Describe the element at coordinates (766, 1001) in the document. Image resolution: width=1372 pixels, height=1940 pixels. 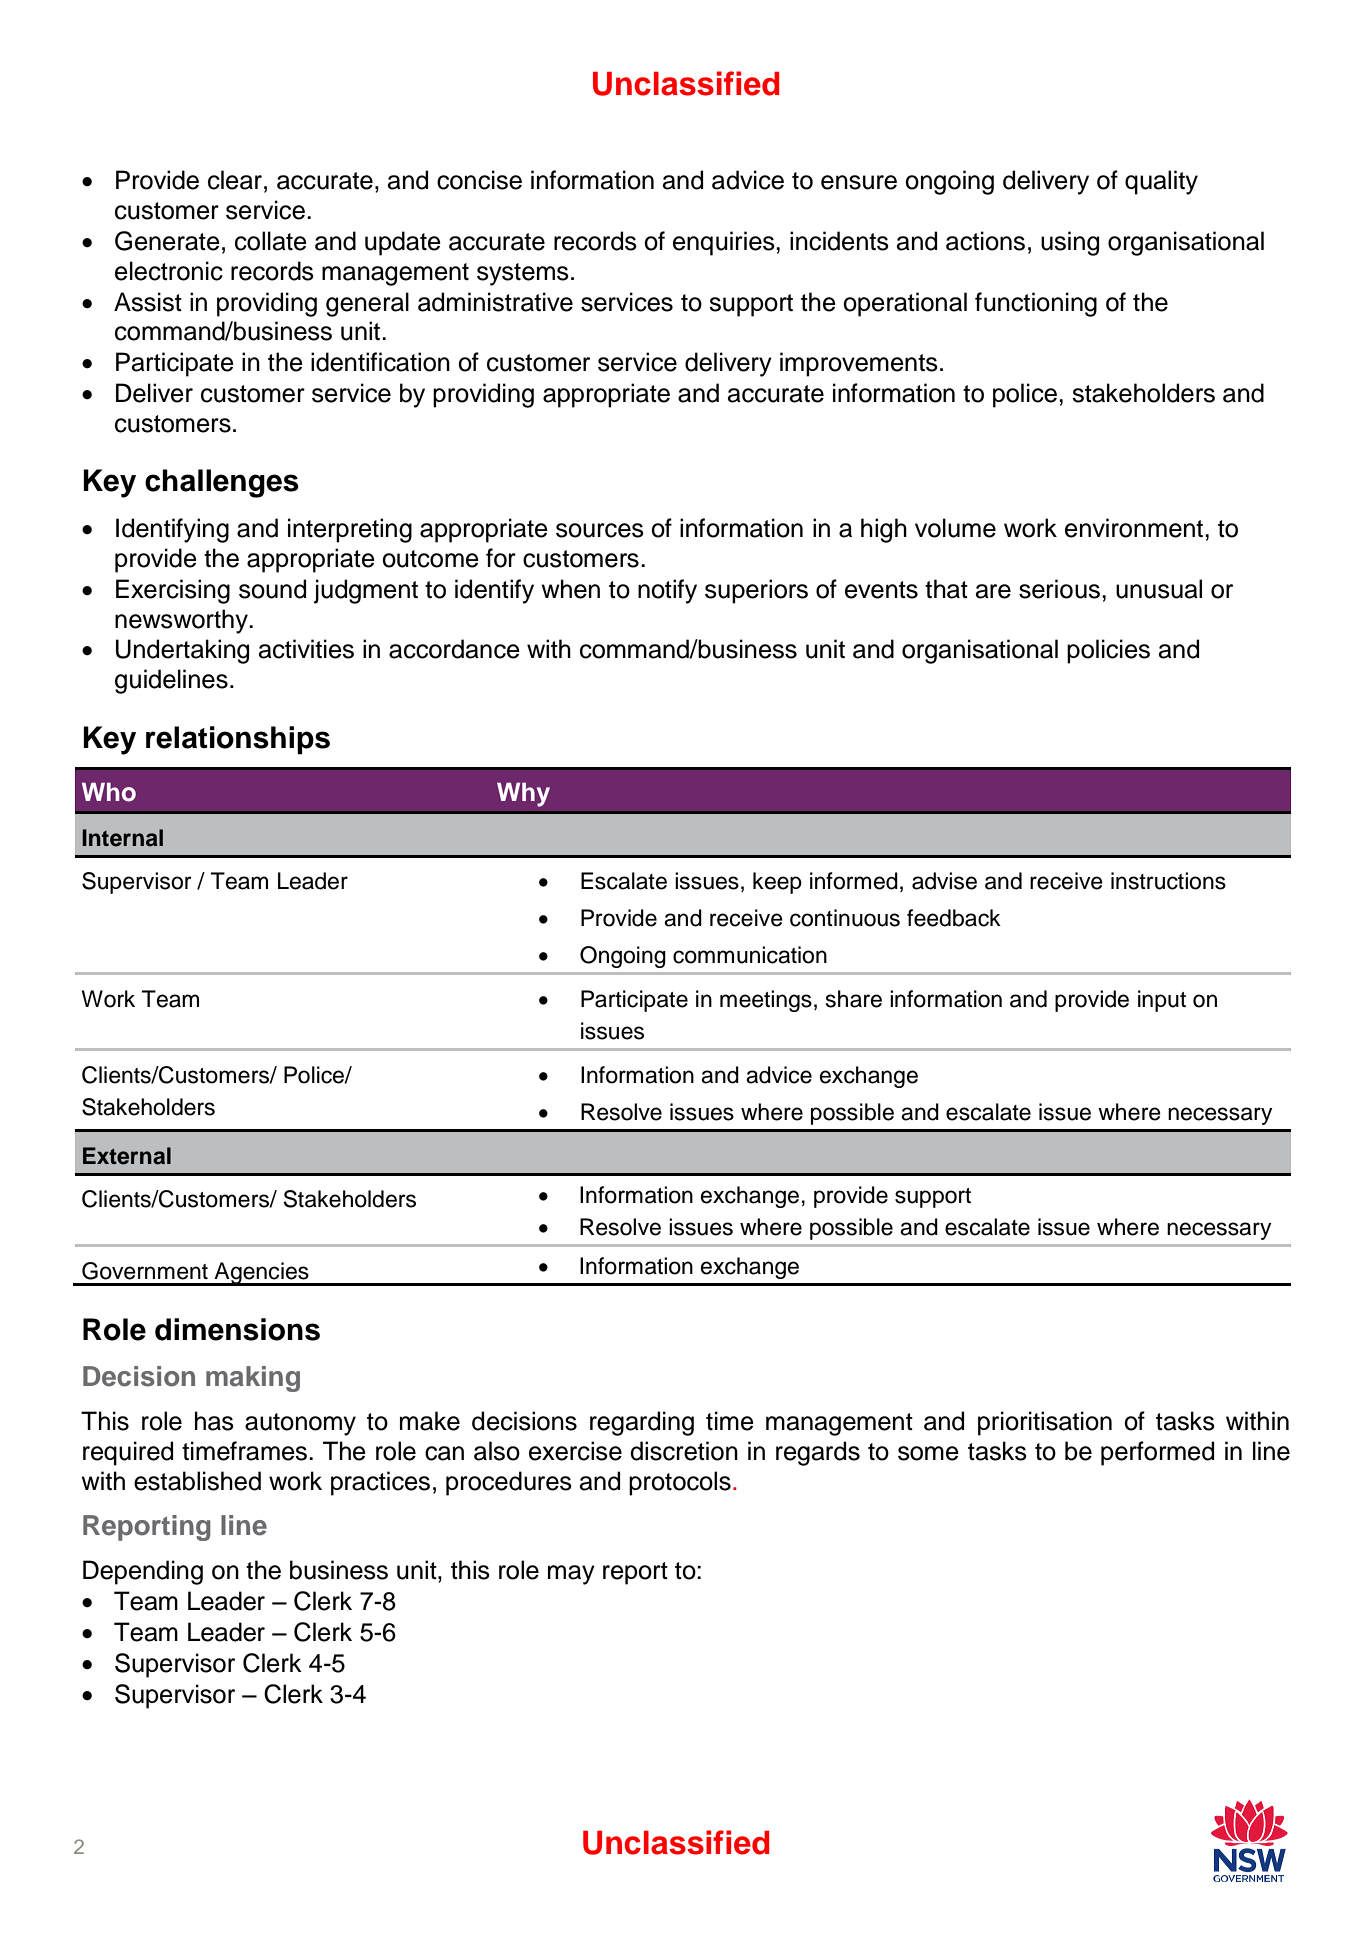
I see `meetings` at that location.
